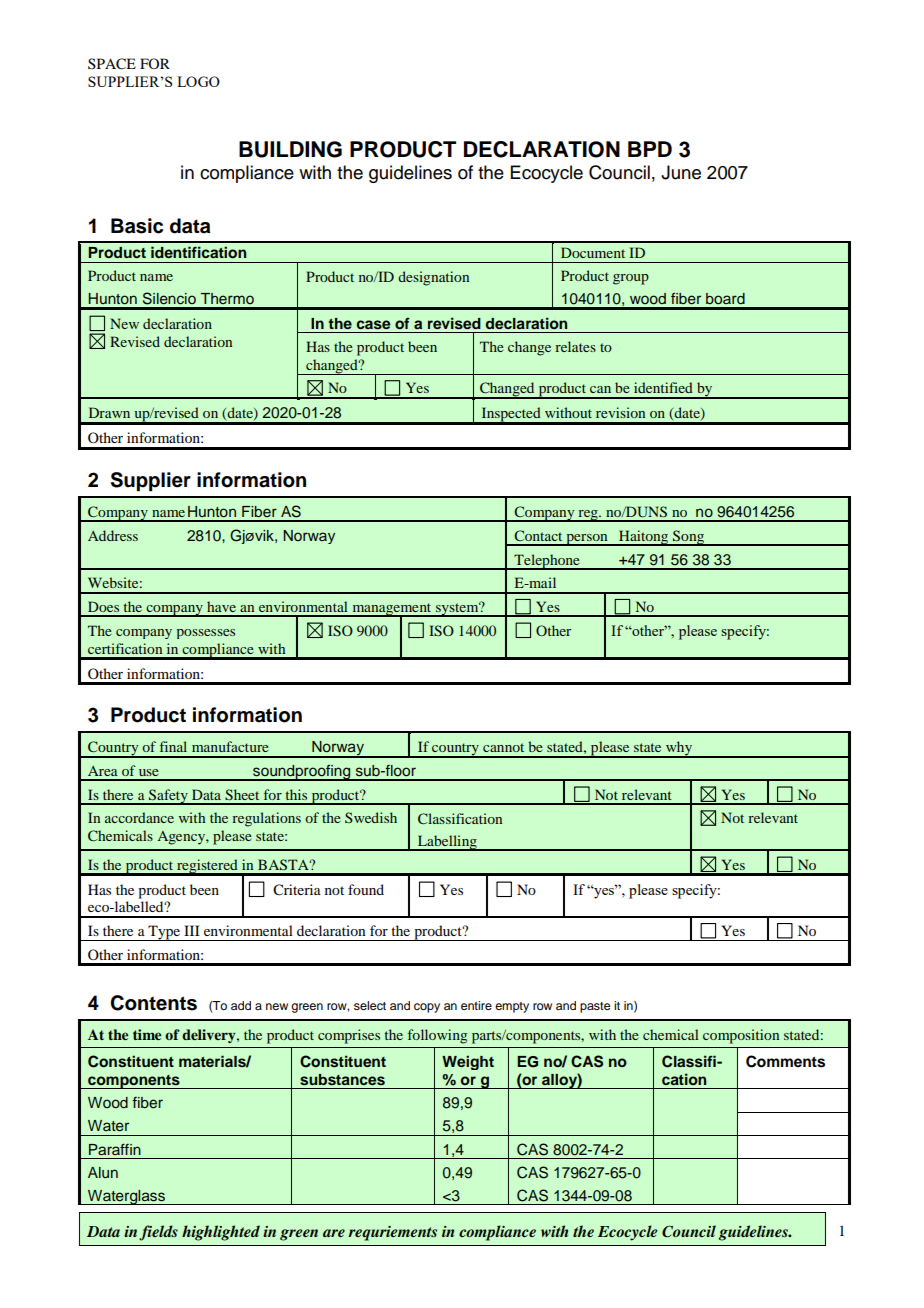 The width and height of the document is (924, 1308). Describe the element at coordinates (290, 149) in the document. I see `BUILDING` at that location.
